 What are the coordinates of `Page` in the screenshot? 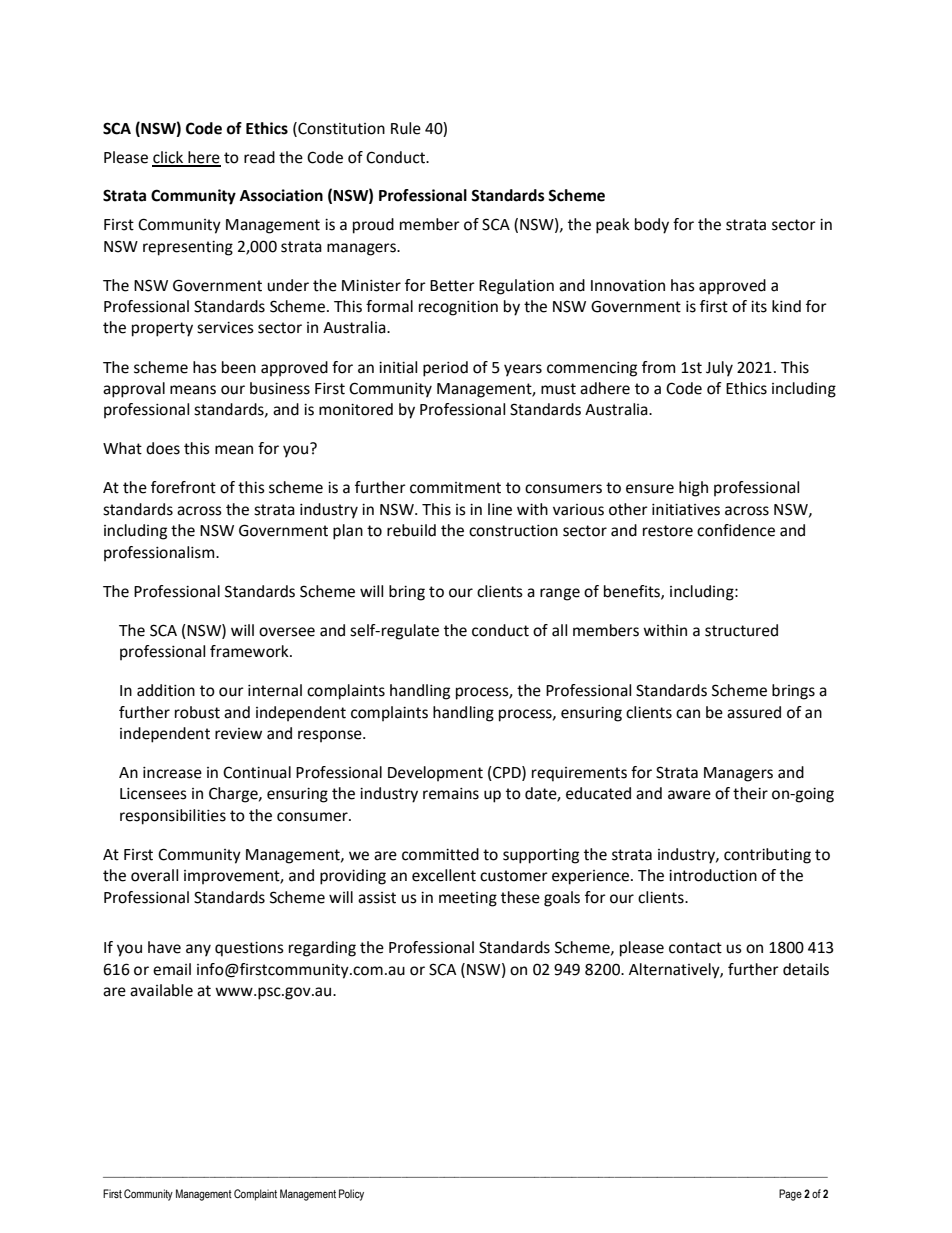 It's located at (790, 1195).
